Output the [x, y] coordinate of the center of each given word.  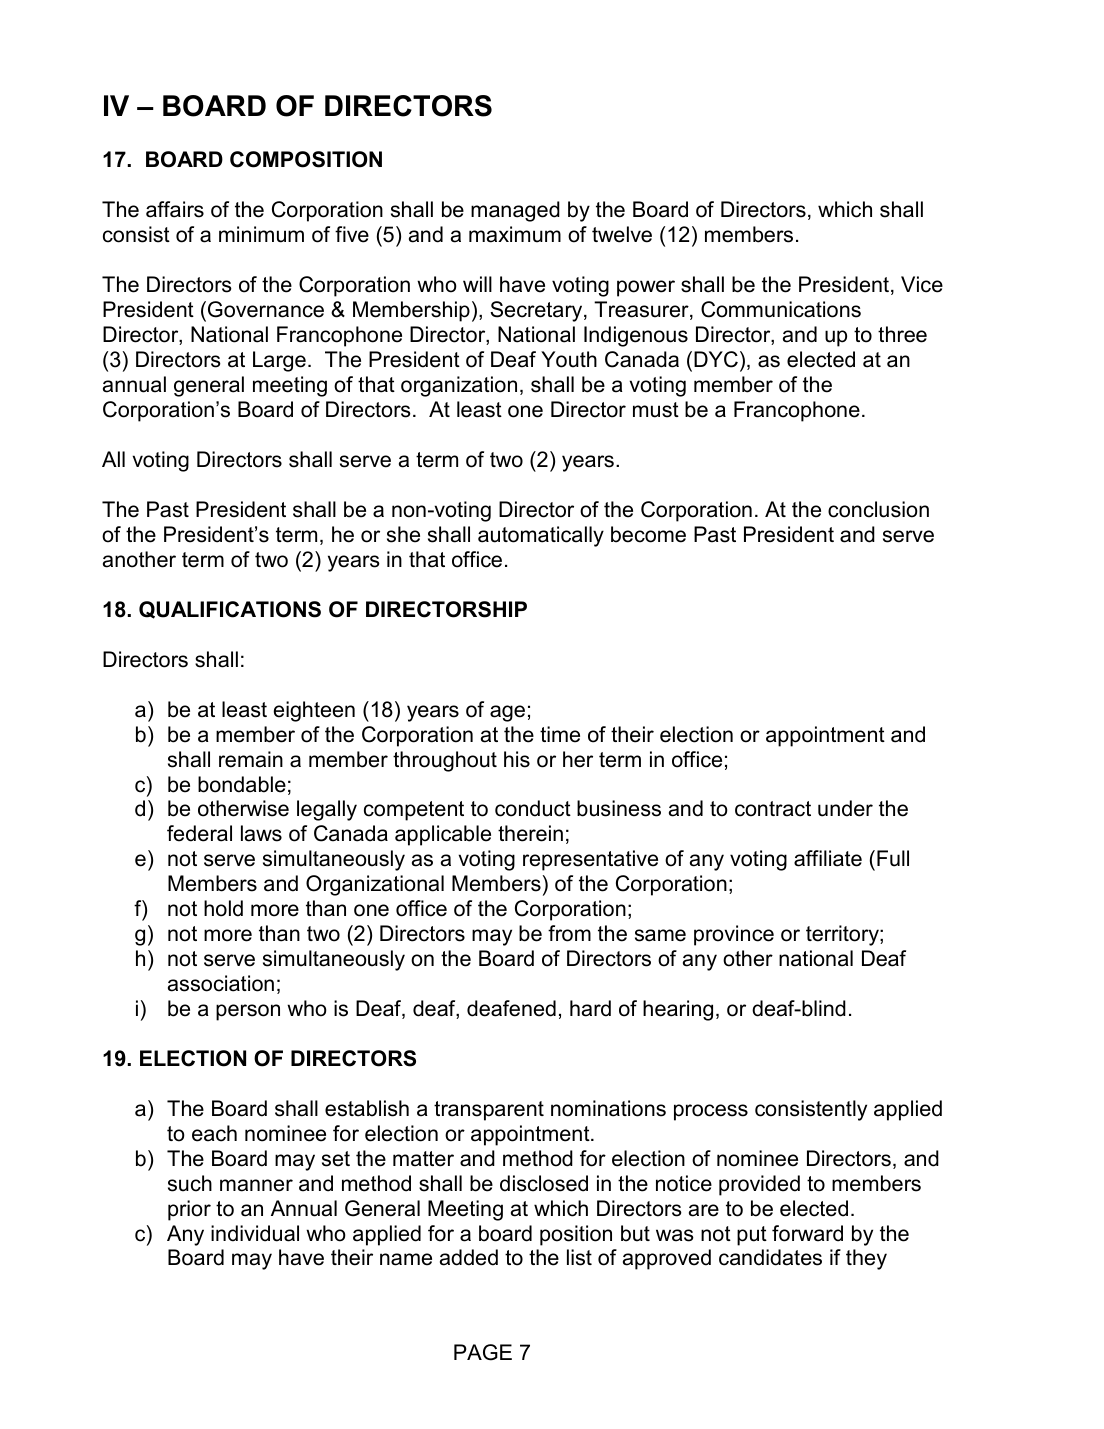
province [734, 935]
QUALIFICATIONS [230, 610]
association [221, 983]
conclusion [878, 509]
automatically [541, 536]
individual [255, 1233]
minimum [261, 234]
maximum [515, 234]
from [569, 933]
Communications [781, 309]
